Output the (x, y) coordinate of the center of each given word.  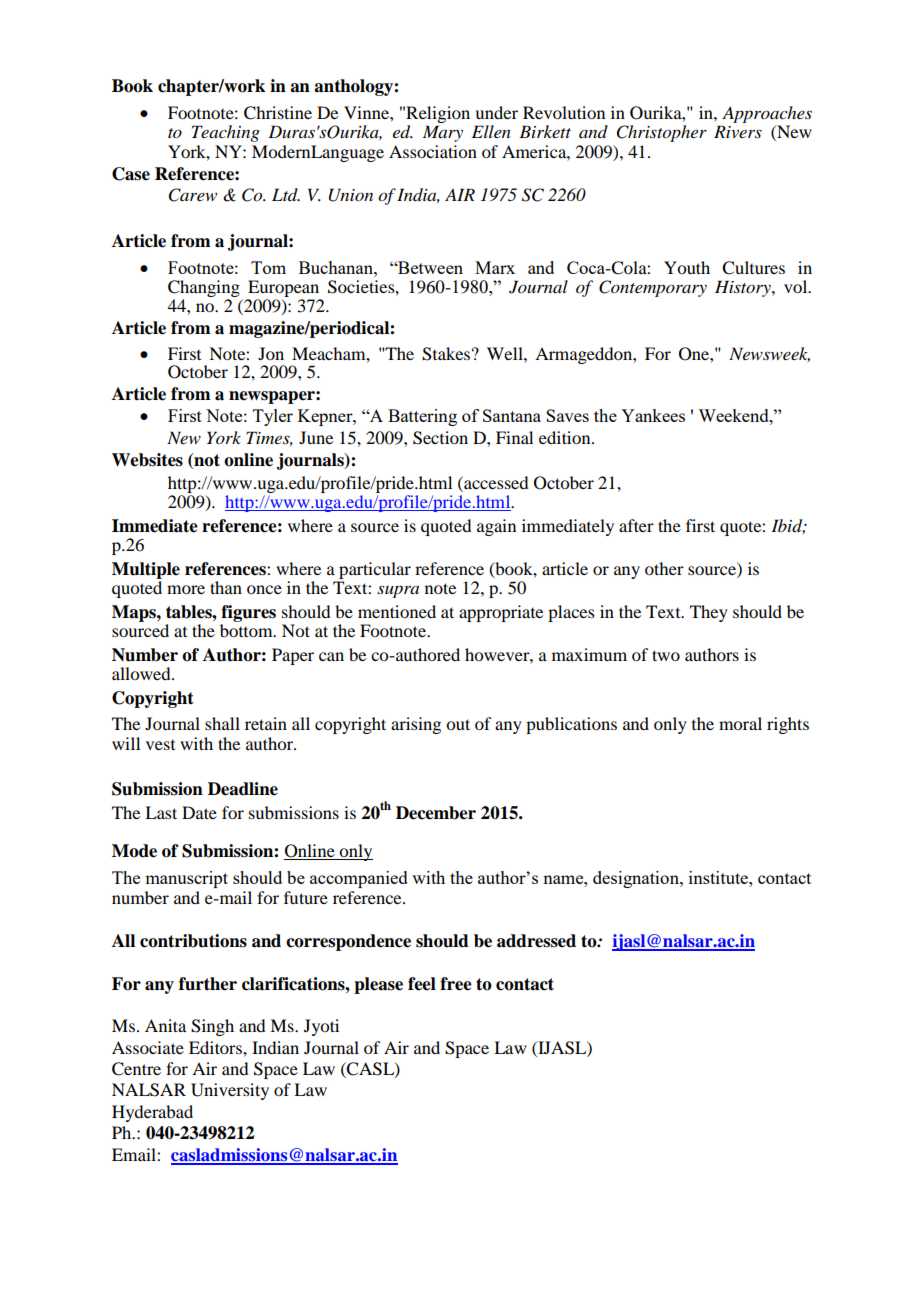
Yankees (653, 415)
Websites (147, 460)
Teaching (226, 133)
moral (740, 723)
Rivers (738, 131)
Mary (443, 133)
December (436, 813)
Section (440, 438)
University (230, 1091)
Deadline (243, 789)
